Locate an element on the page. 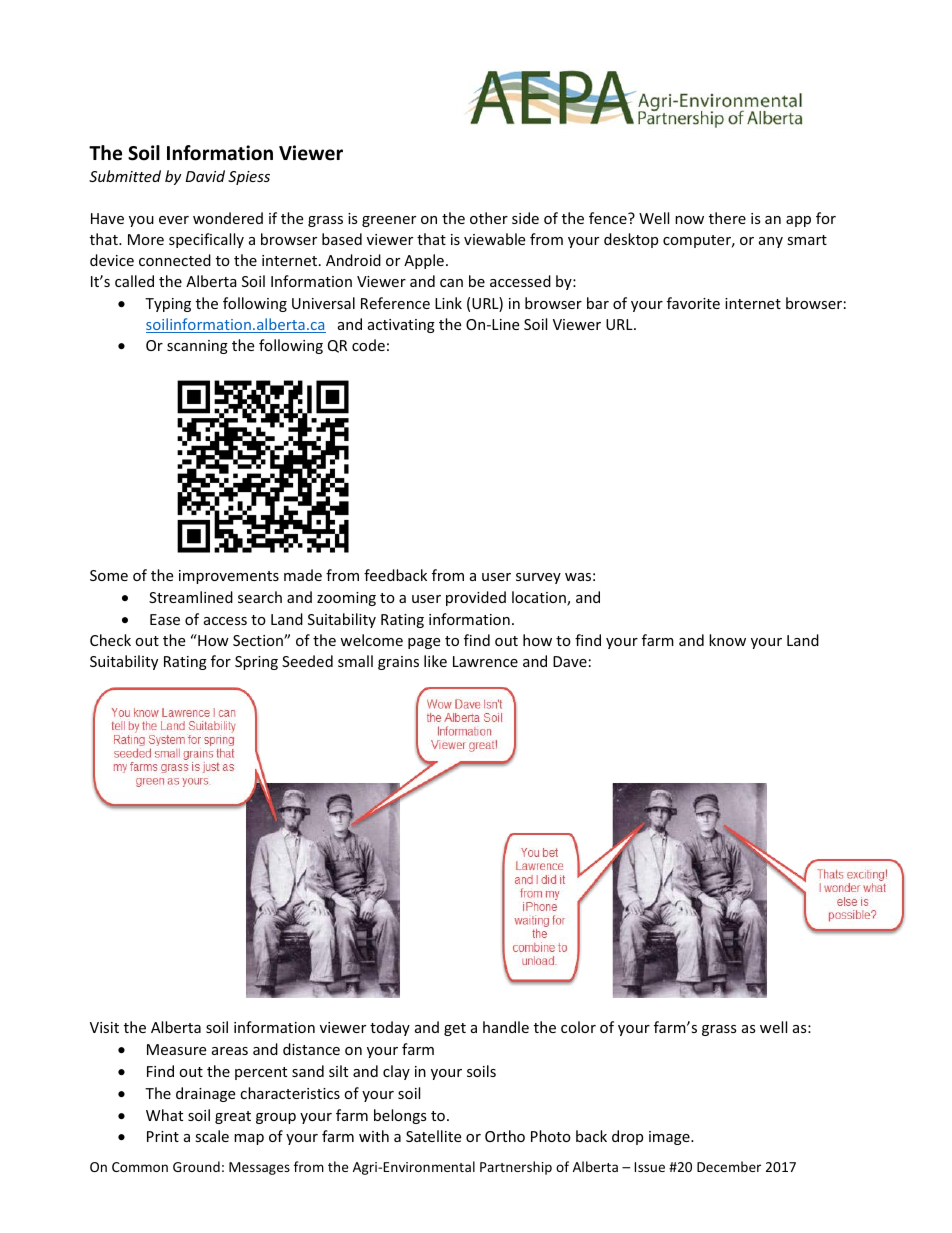 The height and width of the page is (1233, 952). Visit is located at coordinates (104, 1027).
